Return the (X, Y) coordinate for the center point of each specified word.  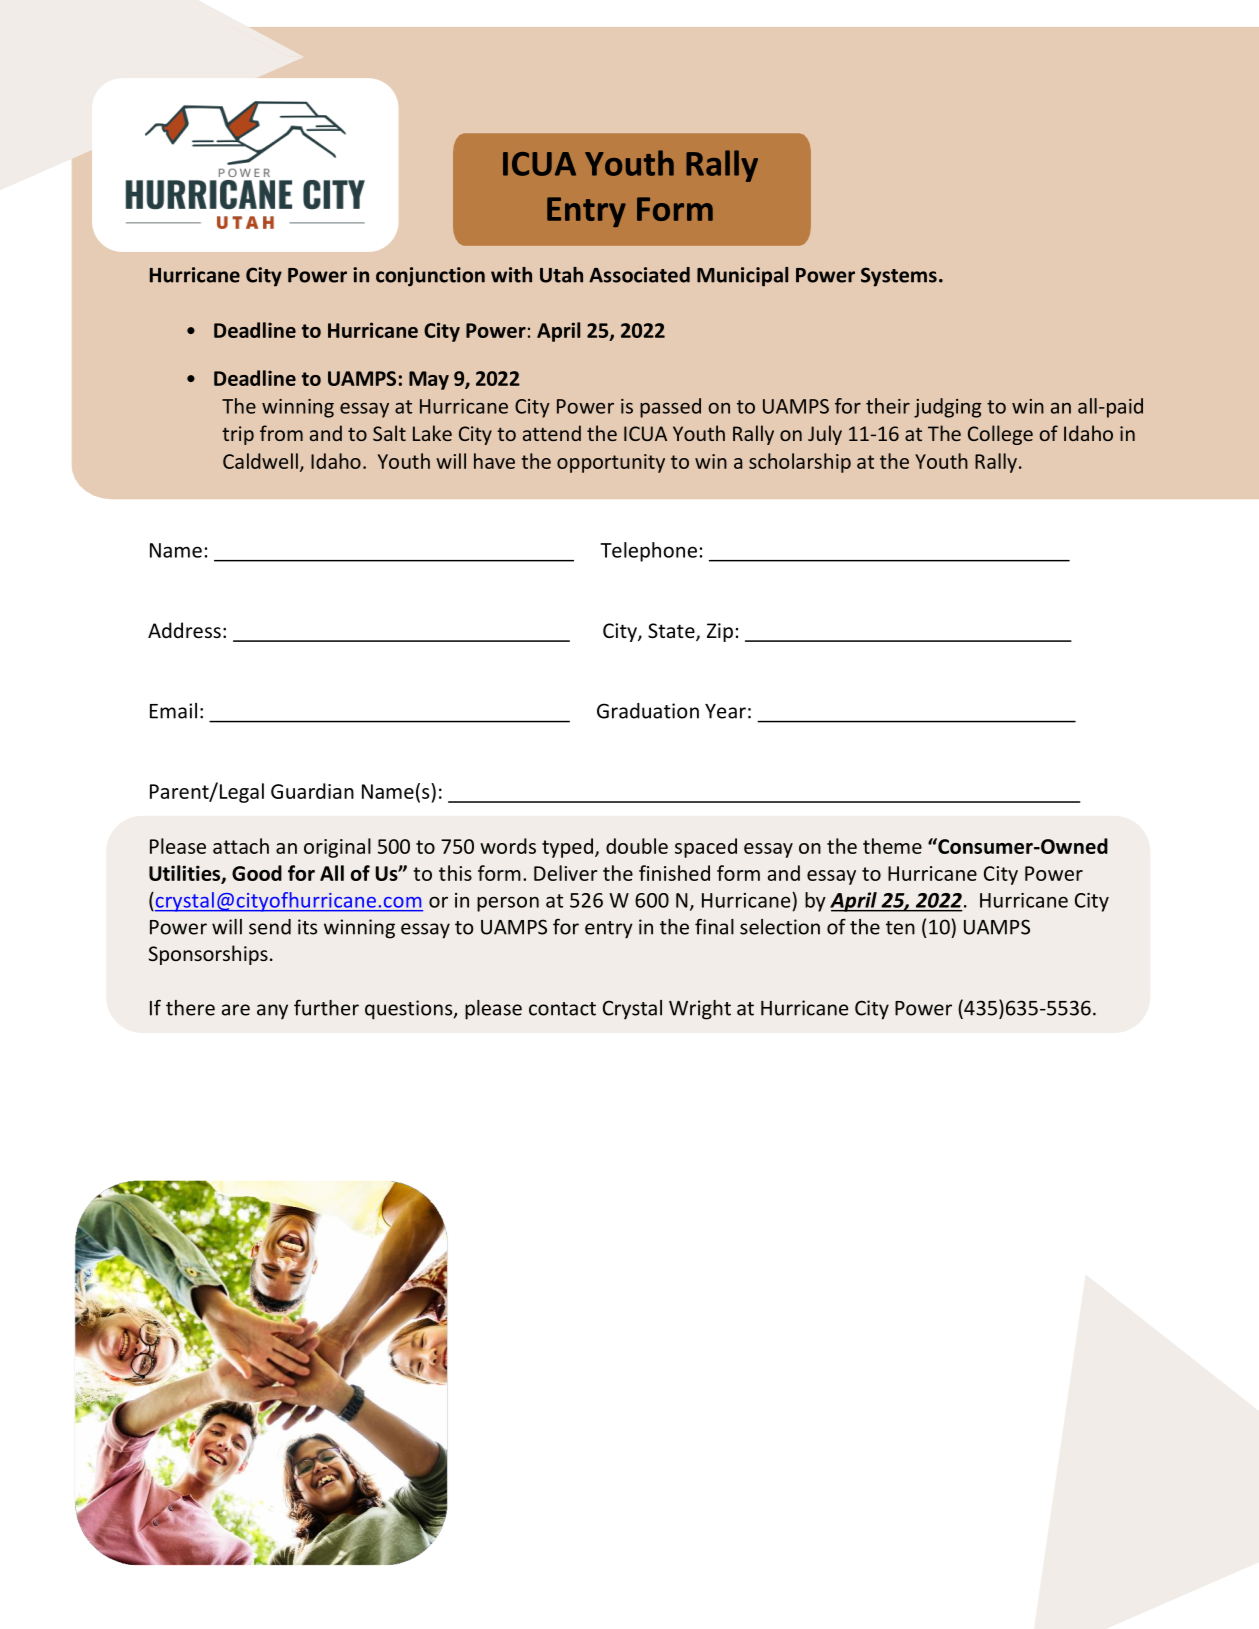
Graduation (648, 711)
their (888, 406)
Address (184, 630)
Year (725, 711)
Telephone (648, 552)
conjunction (430, 277)
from (281, 433)
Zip (720, 632)
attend (552, 433)
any (272, 1012)
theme (892, 846)
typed (567, 848)
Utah (561, 275)
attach (241, 846)
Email (173, 711)
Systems (899, 277)
